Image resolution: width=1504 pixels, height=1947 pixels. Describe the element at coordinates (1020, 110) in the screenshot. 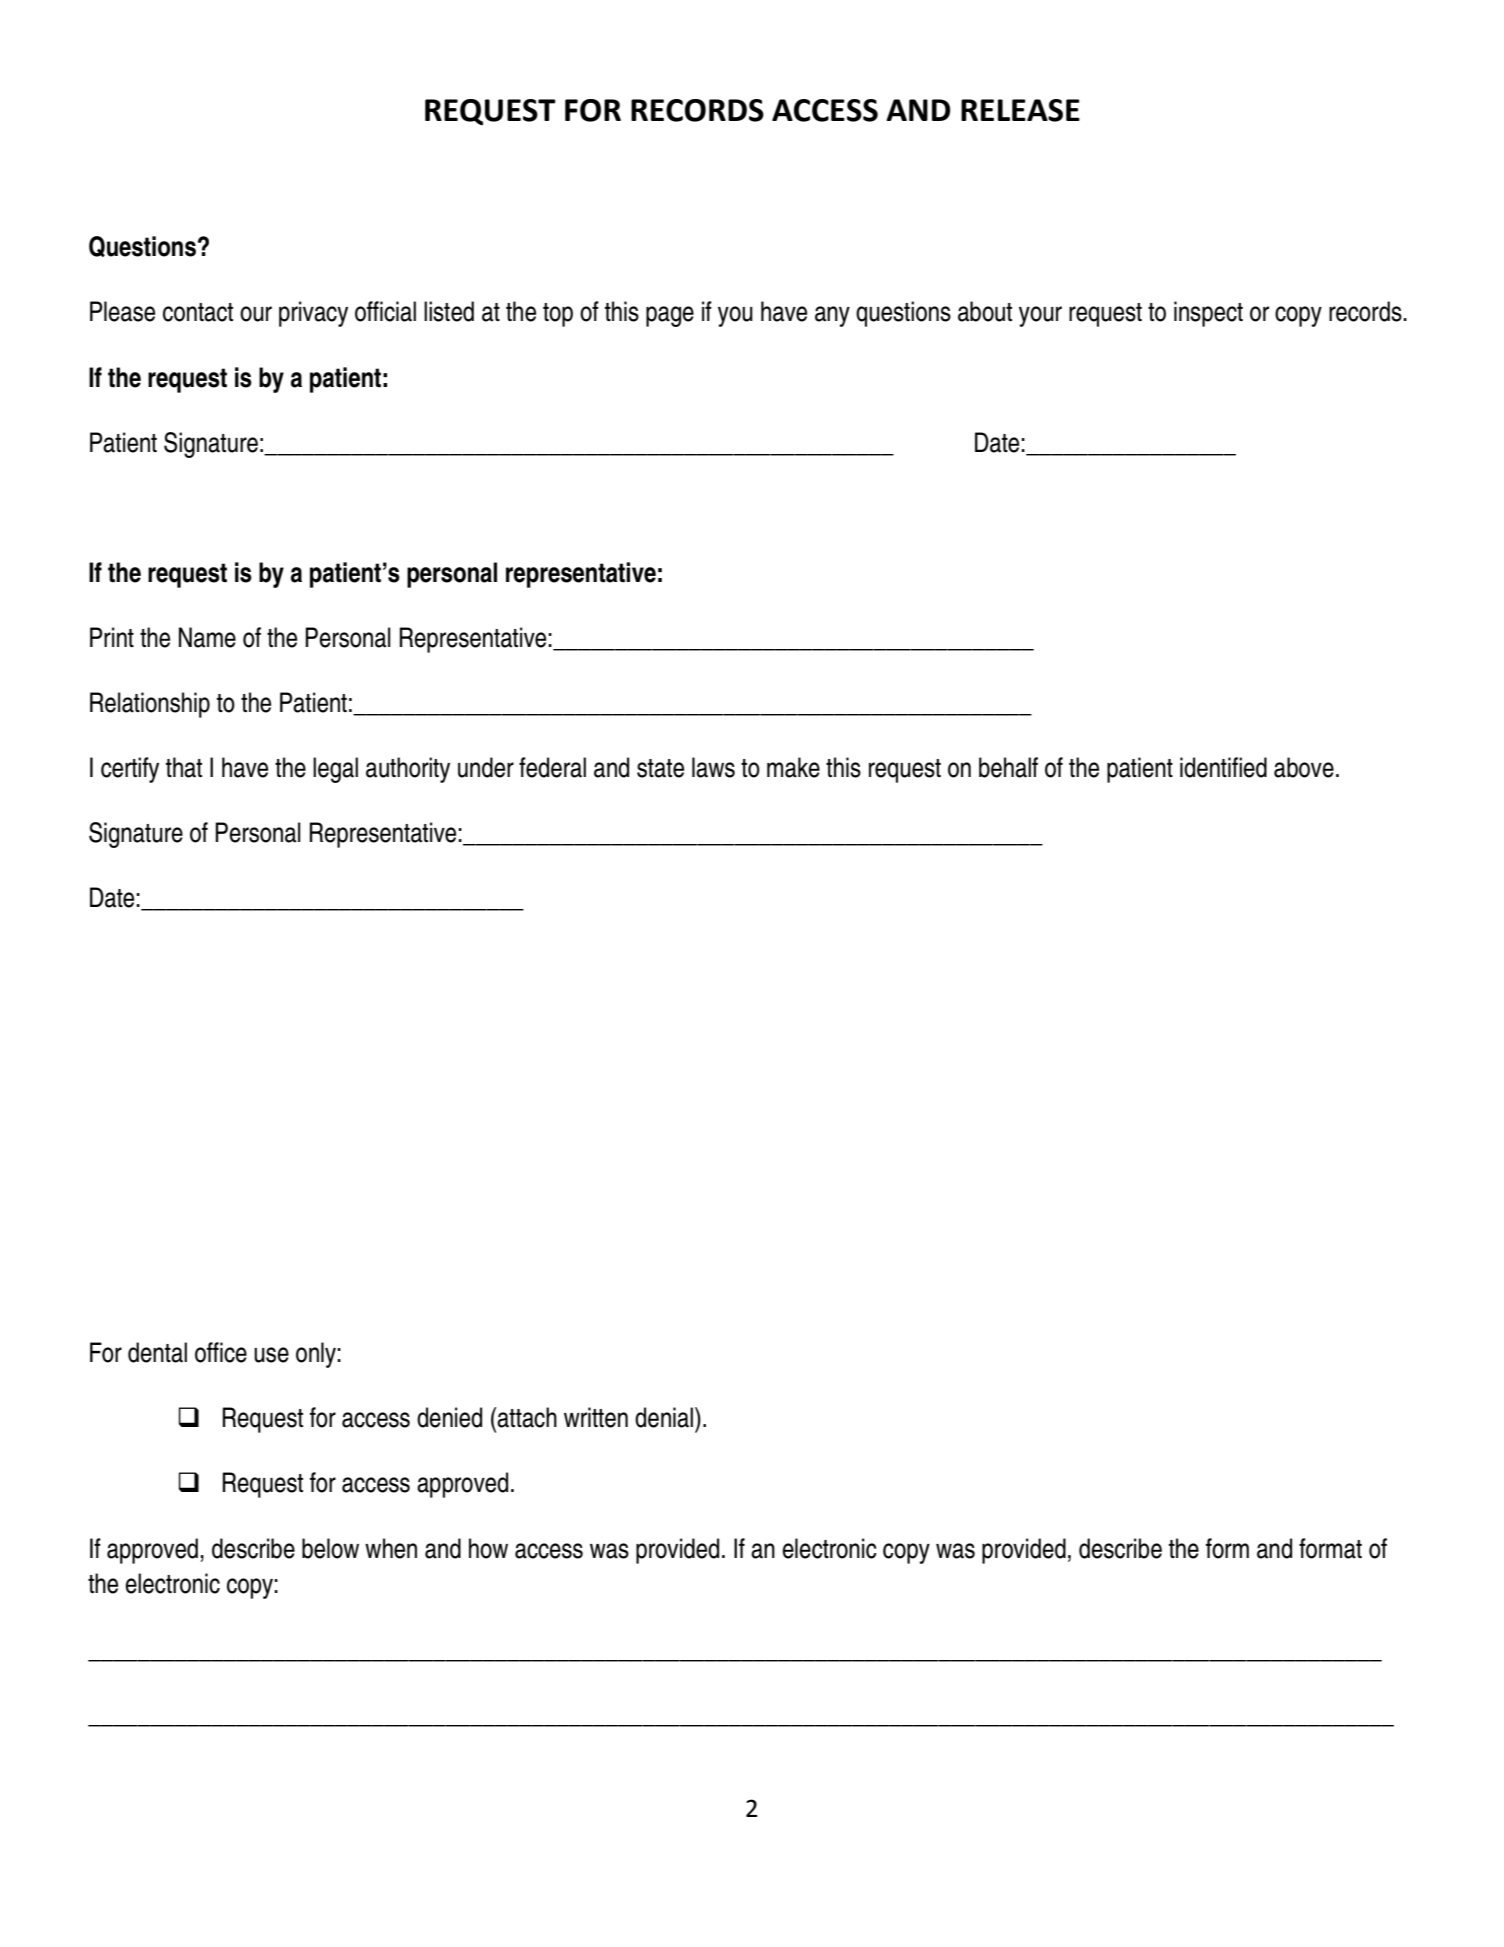

I see `RELEASE` at that location.
